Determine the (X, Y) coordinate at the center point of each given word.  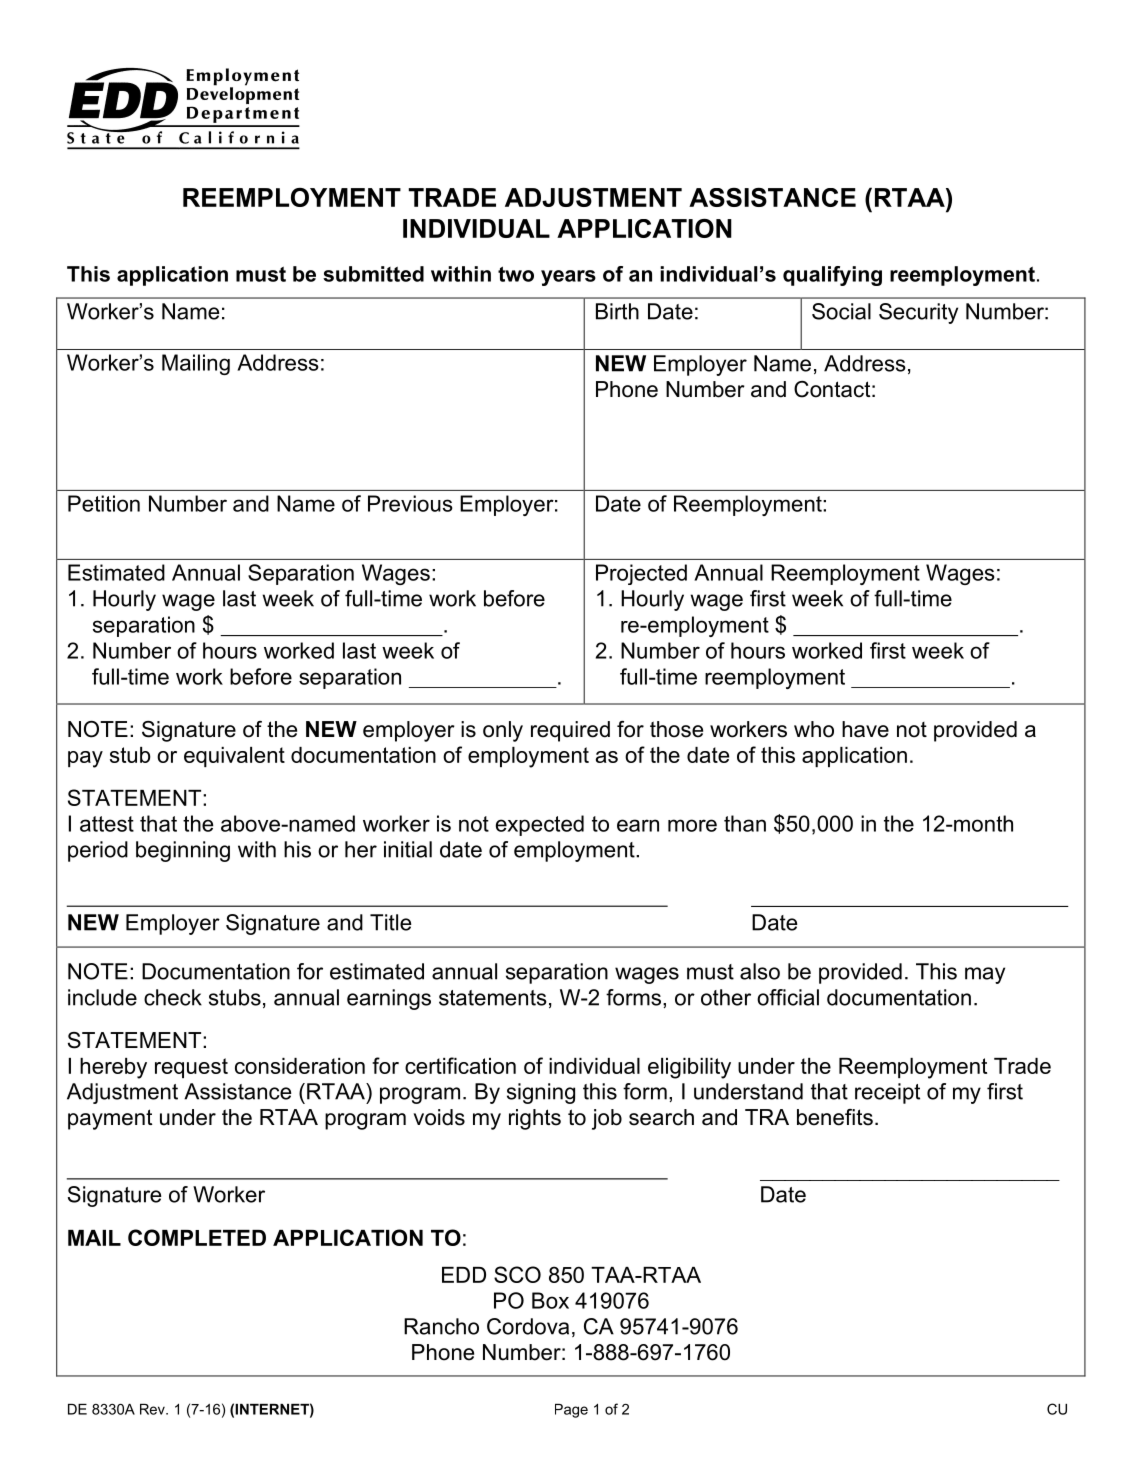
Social (841, 311)
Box (550, 1300)
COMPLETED (197, 1237)
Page (571, 1411)
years (568, 278)
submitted (373, 274)
